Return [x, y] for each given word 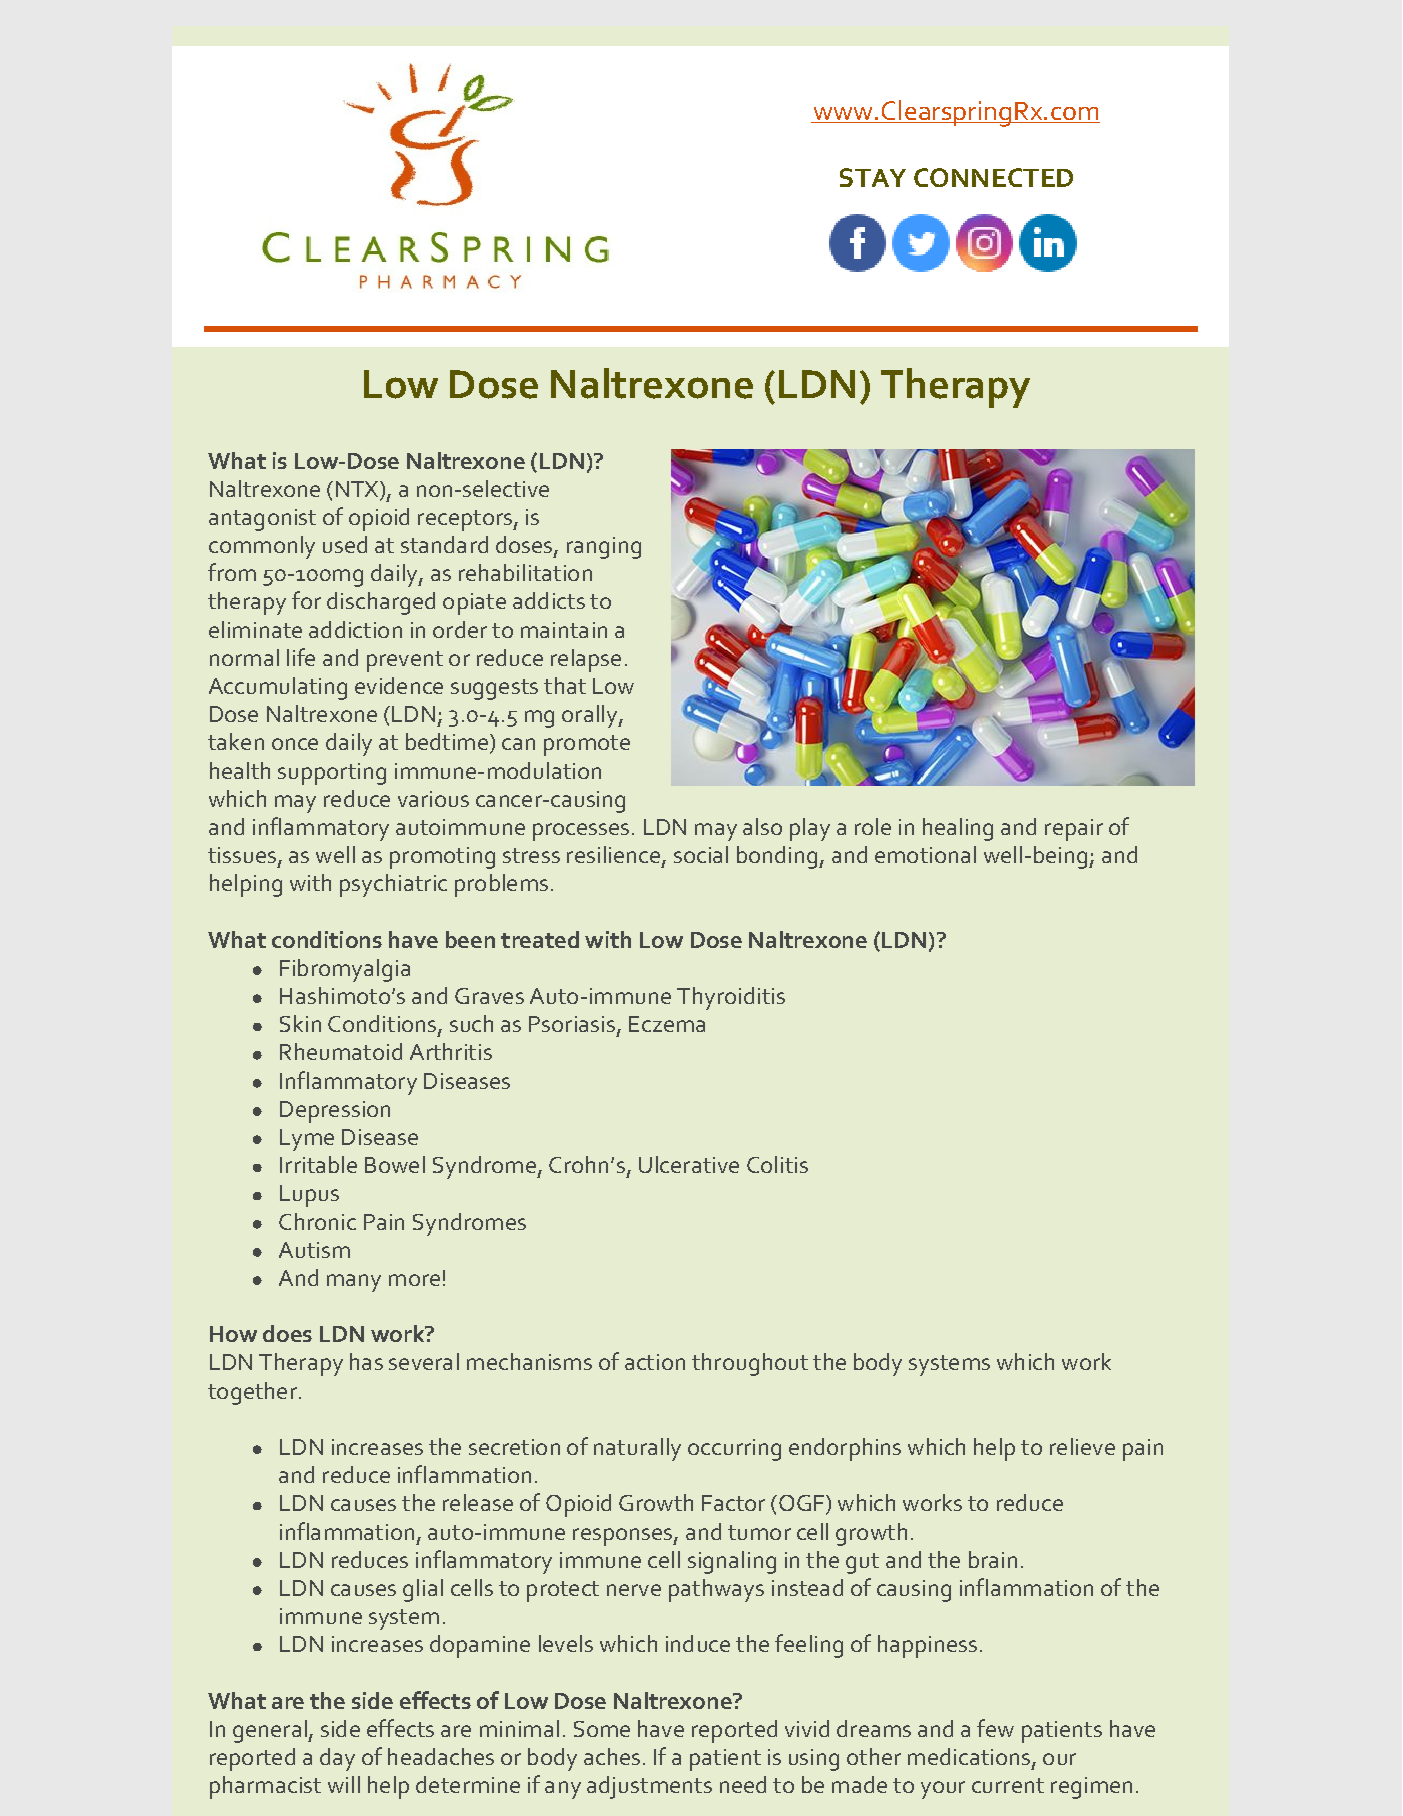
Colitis [777, 1164]
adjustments [649, 1787]
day [337, 1759]
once [295, 744]
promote [587, 745]
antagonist [262, 520]
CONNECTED [993, 177]
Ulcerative [689, 1164]
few [995, 1728]
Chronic [317, 1221]
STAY [873, 177]
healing [958, 829]
